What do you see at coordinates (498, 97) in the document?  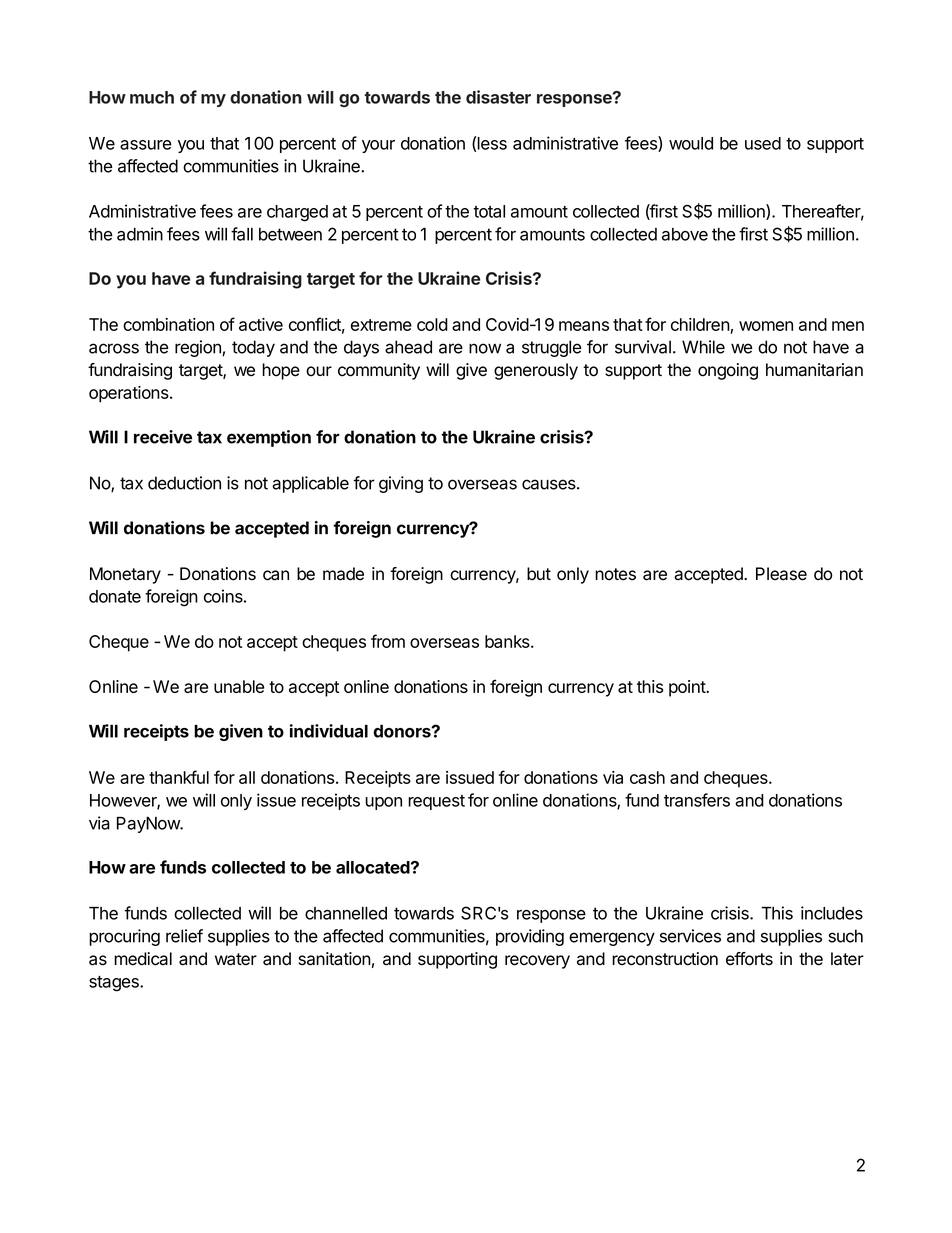 I see `disaster` at bounding box center [498, 97].
